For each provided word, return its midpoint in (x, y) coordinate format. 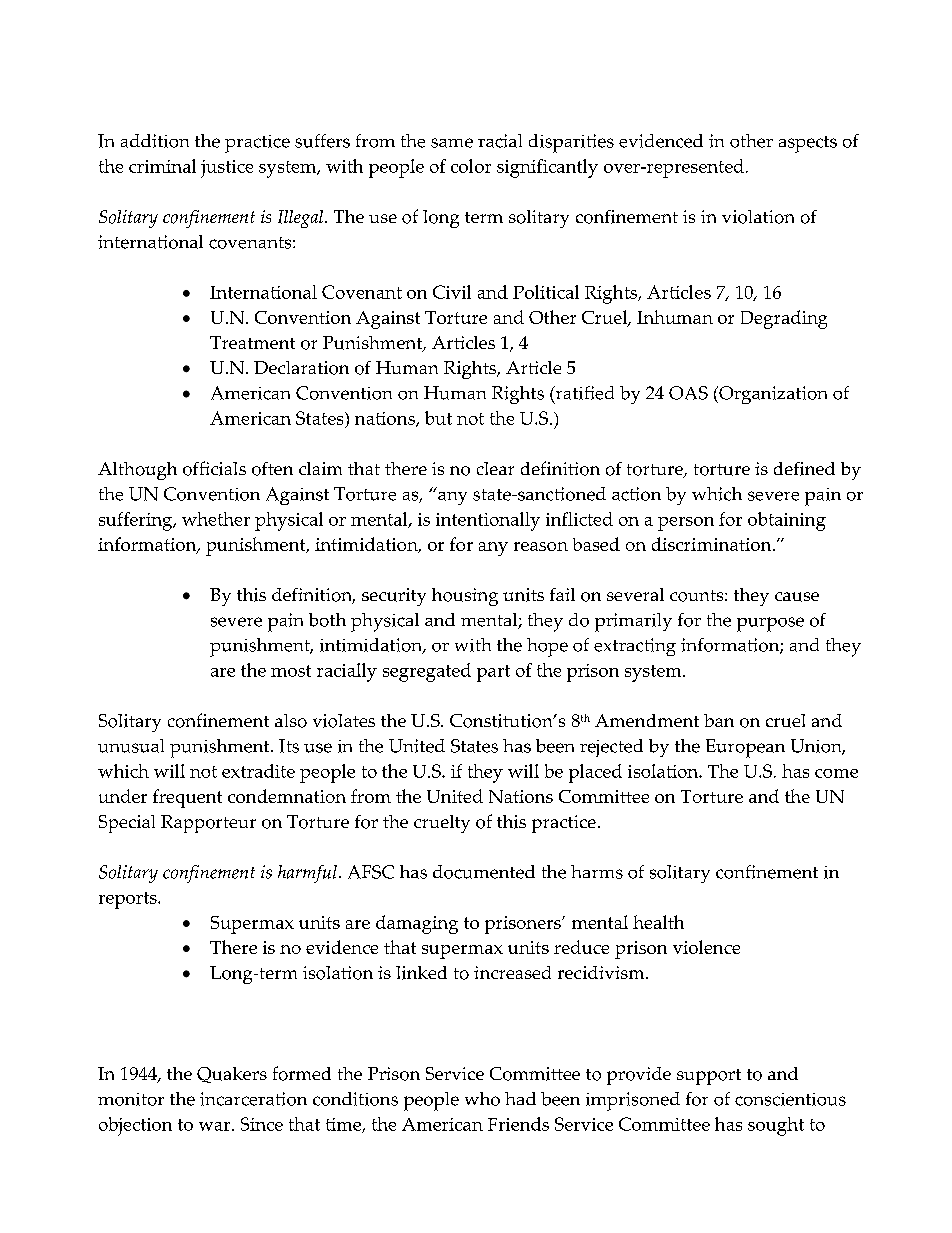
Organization (772, 395)
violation (758, 217)
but (438, 418)
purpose (770, 624)
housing (465, 597)
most (291, 671)
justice (227, 169)
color (471, 166)
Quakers (232, 1075)
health (658, 922)
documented (484, 872)
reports (129, 900)
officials (214, 468)
